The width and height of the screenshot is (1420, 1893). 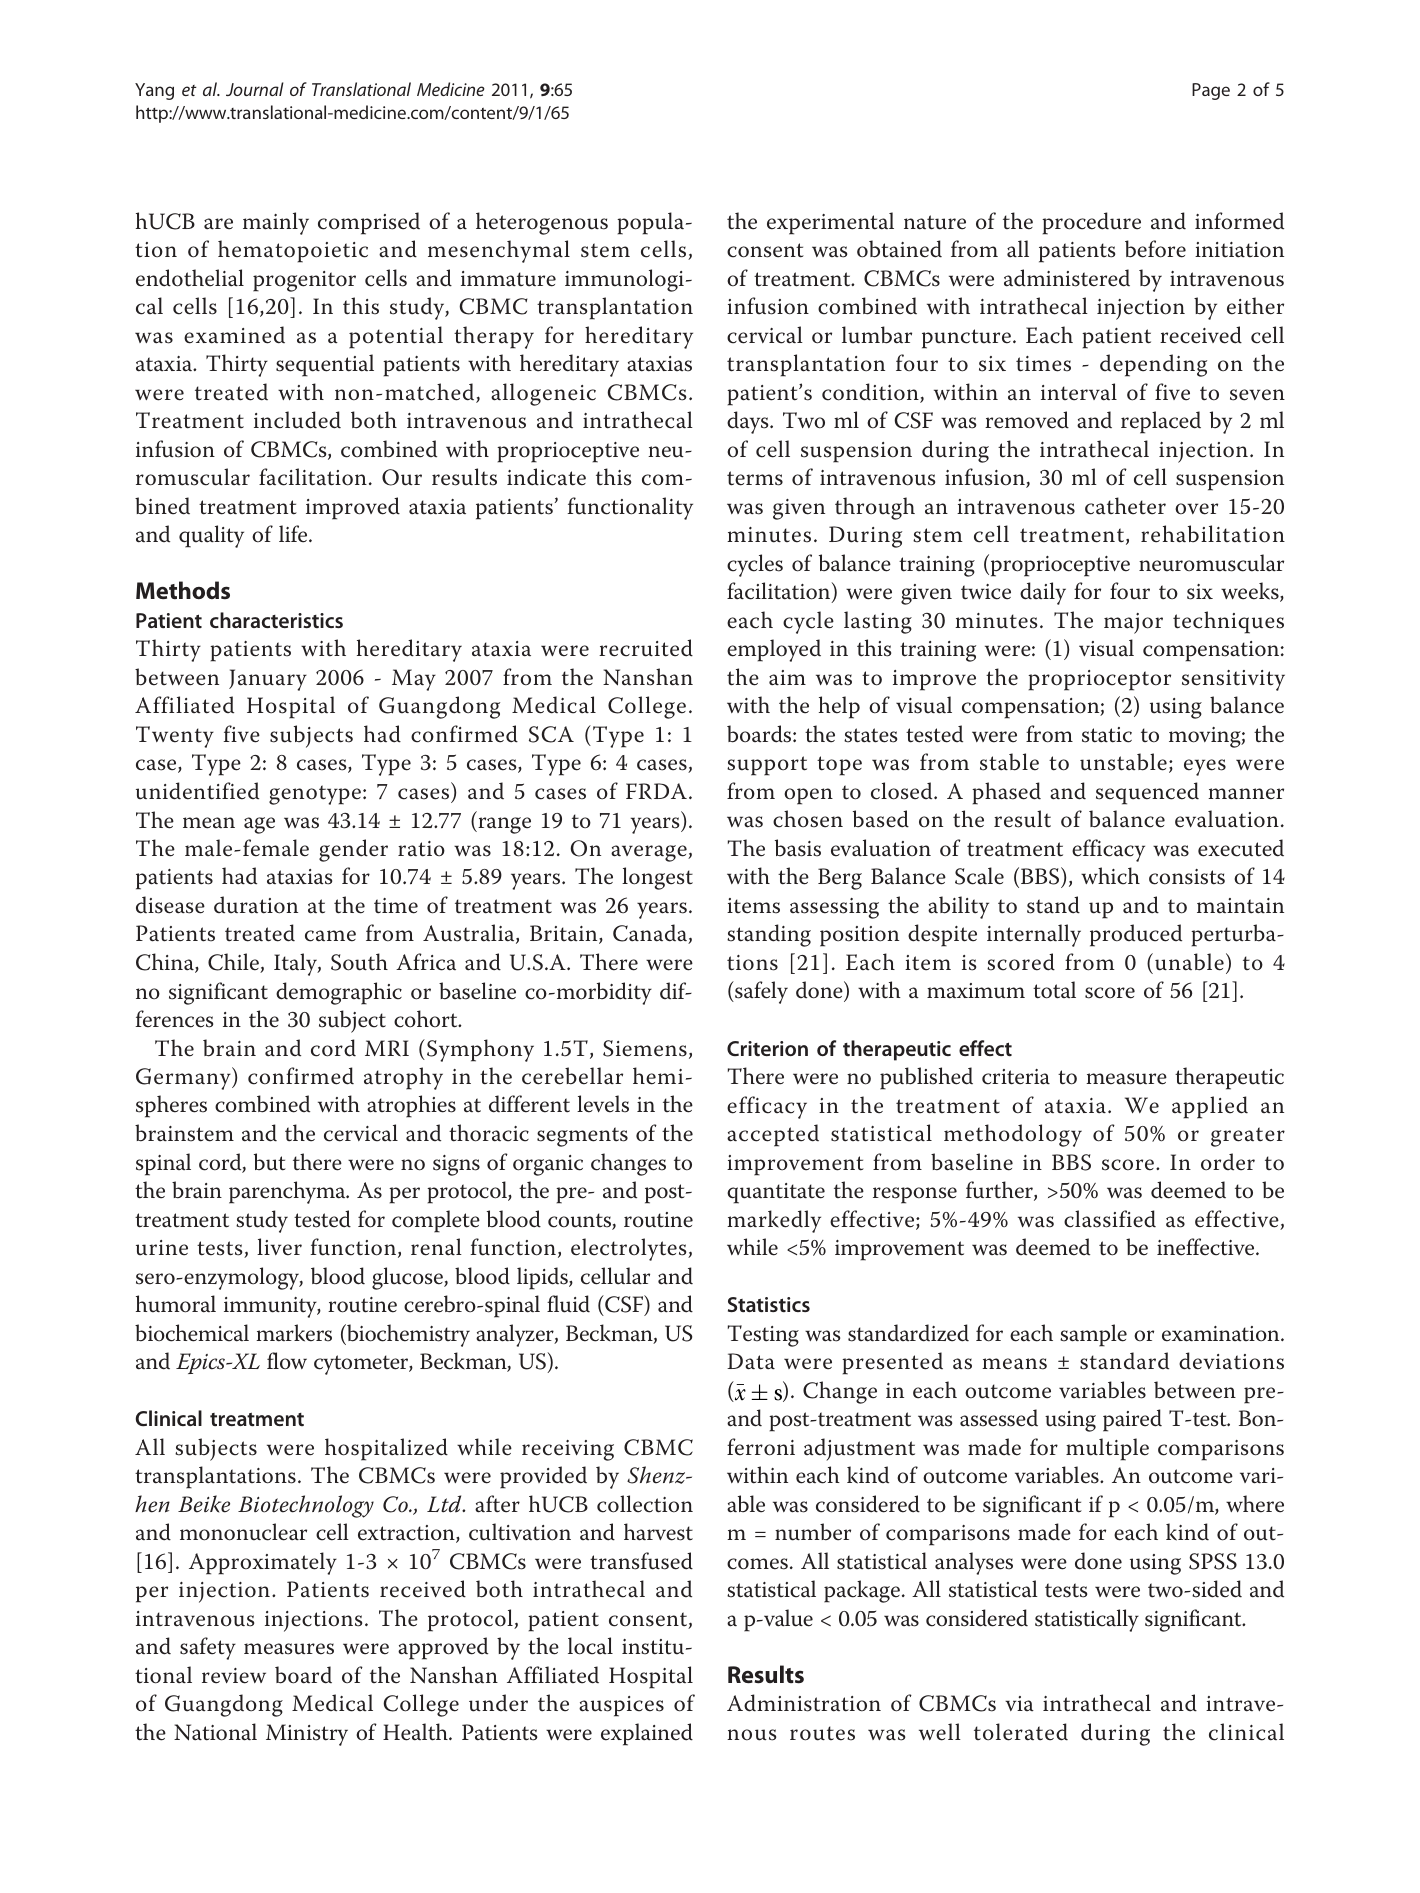 I want to click on life, so click(x=294, y=534).
